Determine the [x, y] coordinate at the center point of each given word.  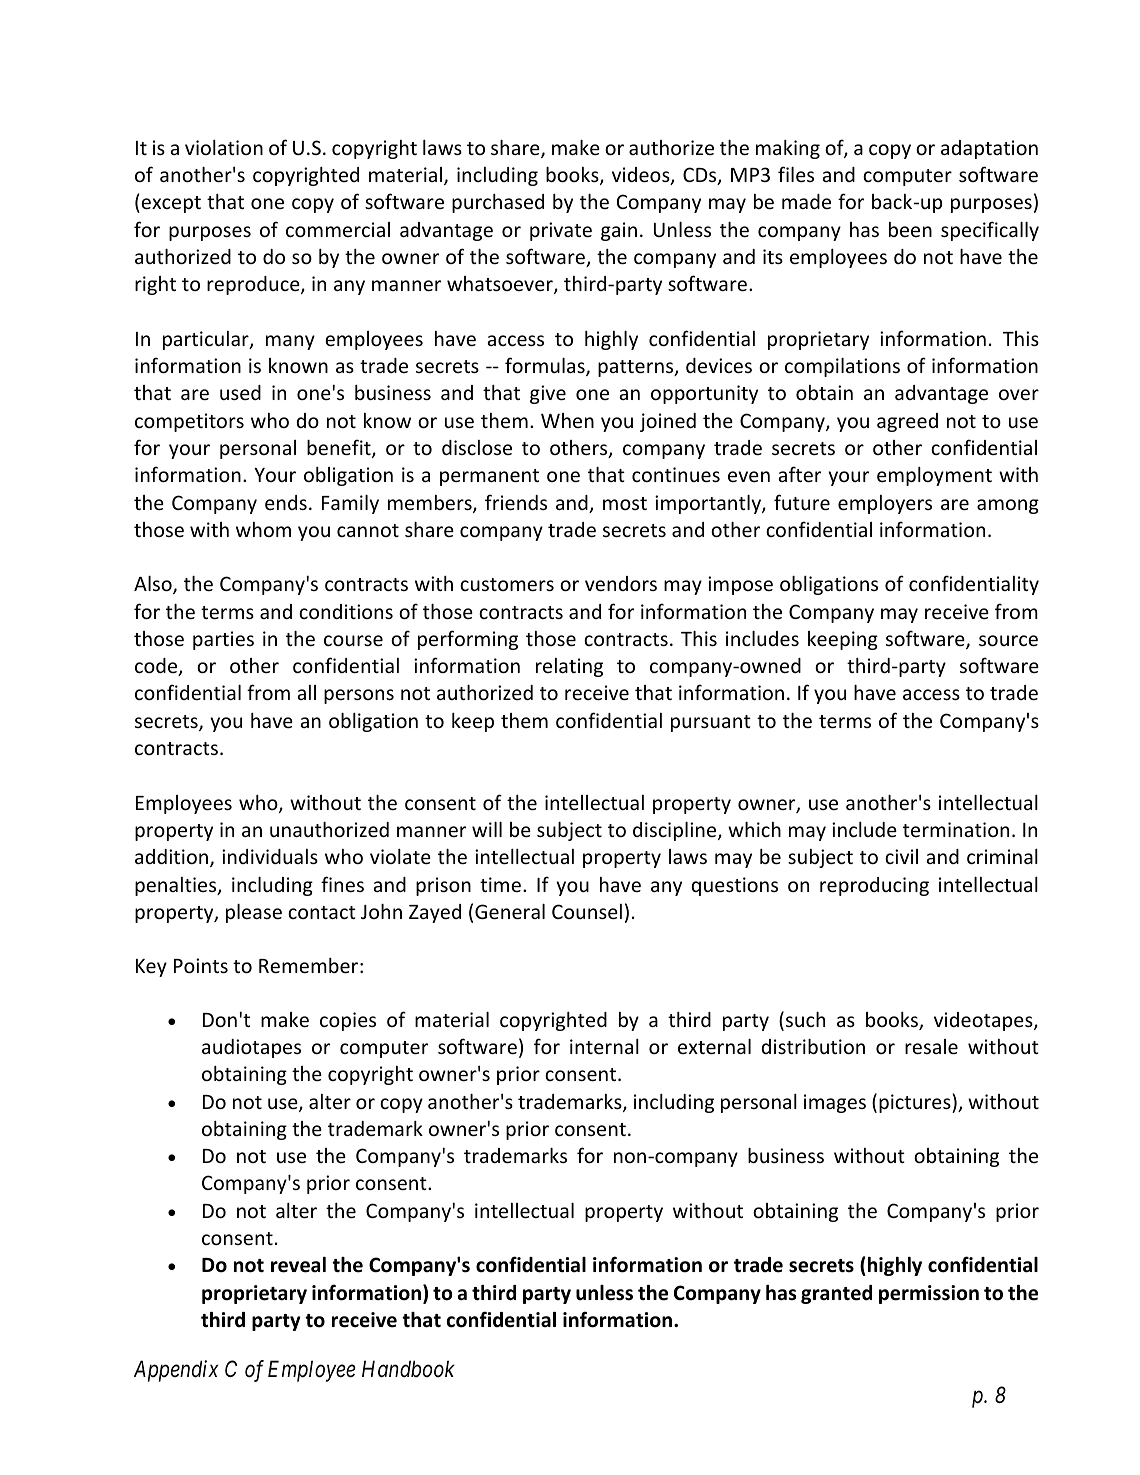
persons [359, 696]
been [910, 229]
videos [642, 176]
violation [224, 147]
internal [604, 1046]
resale [931, 1046]
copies [348, 1021]
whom [263, 529]
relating [569, 667]
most [625, 503]
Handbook [408, 1369]
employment [934, 476]
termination [956, 829]
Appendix [176, 1371]
